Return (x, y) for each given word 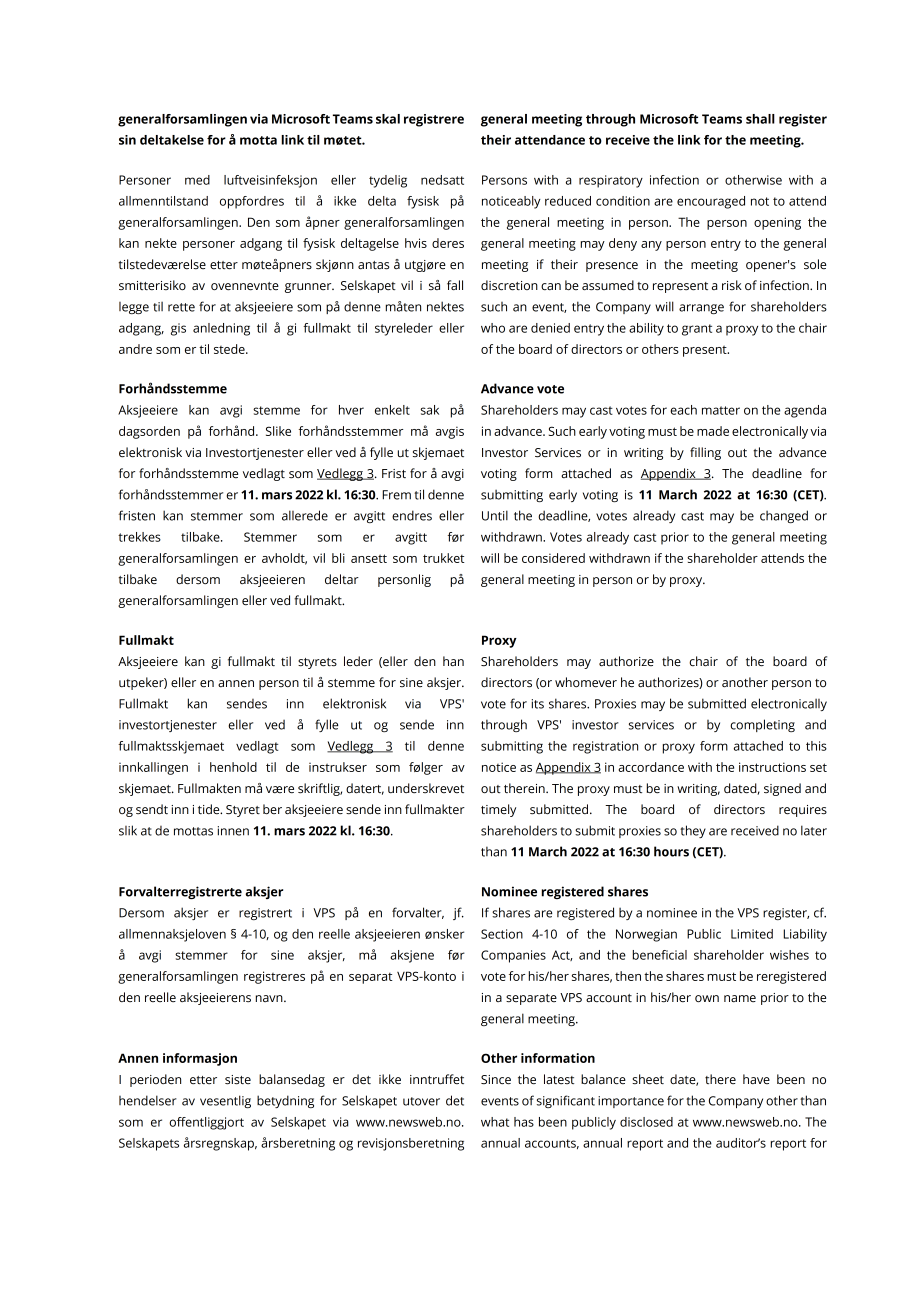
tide (210, 809)
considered (553, 558)
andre (135, 349)
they (693, 831)
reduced (568, 201)
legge (134, 308)
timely (498, 810)
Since (496, 1080)
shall (760, 119)
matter (721, 410)
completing (762, 725)
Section (502, 934)
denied (550, 328)
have (756, 1079)
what (495, 1122)
